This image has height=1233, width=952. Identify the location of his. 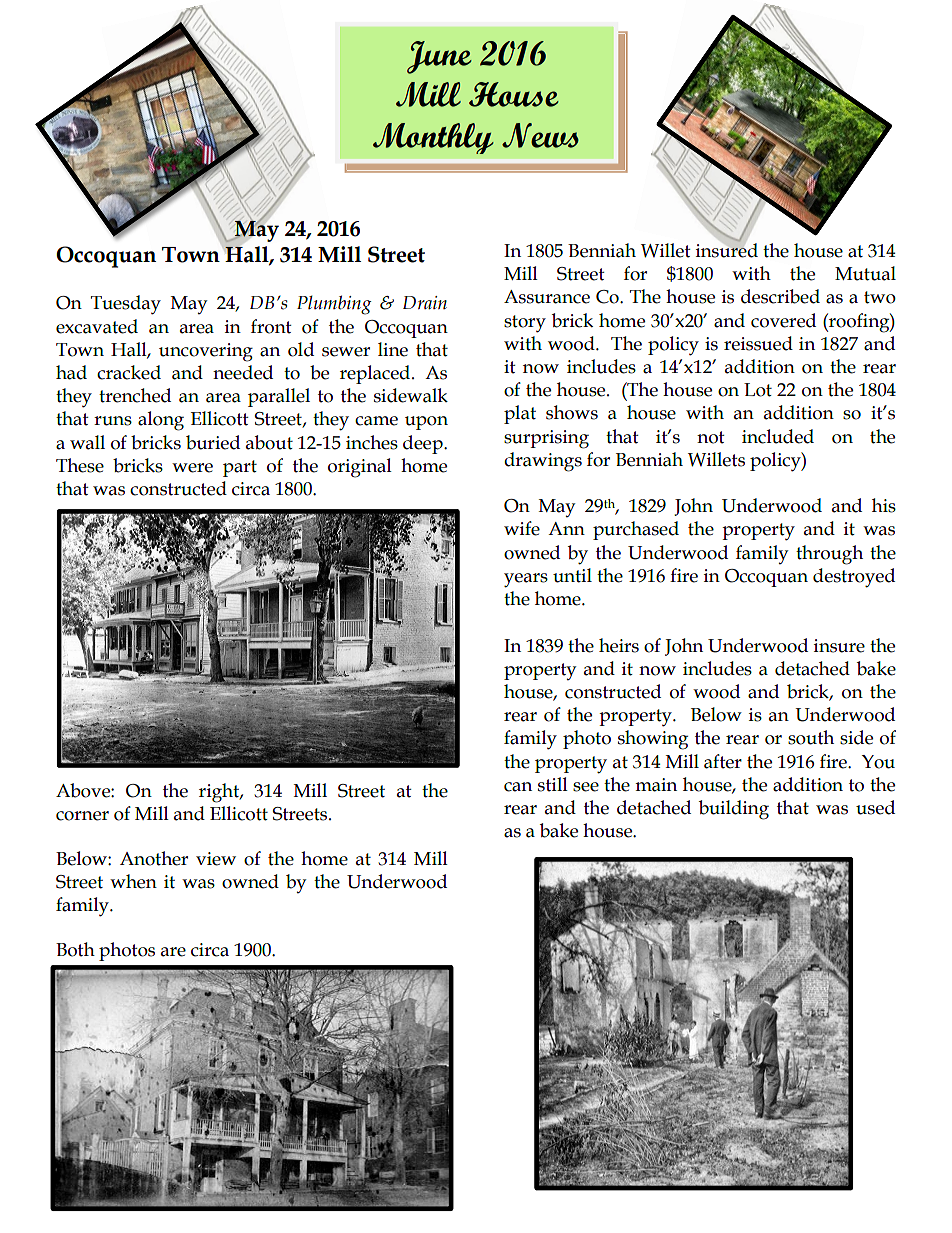
(884, 505).
